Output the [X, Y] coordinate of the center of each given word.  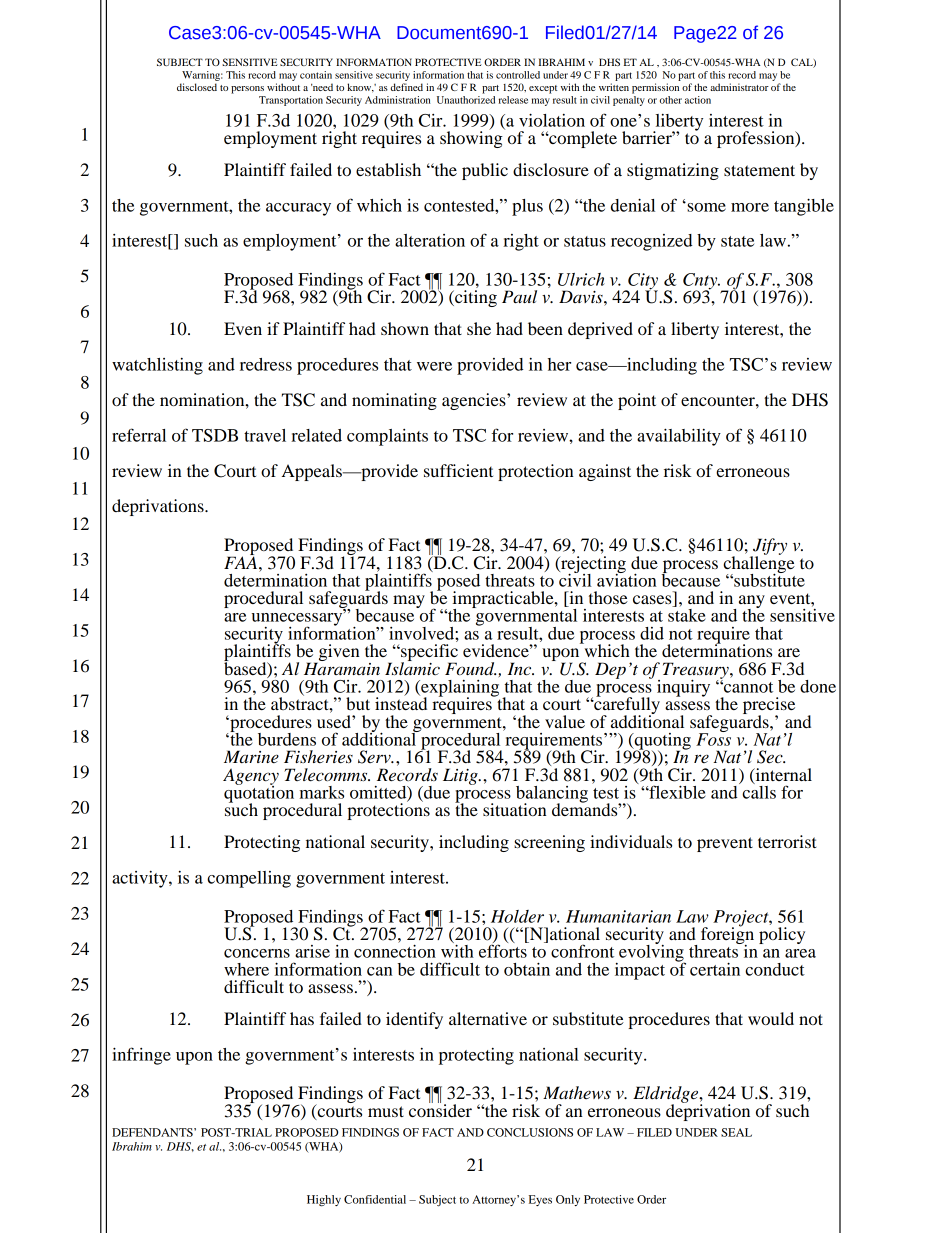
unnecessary [298, 620]
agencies [475, 401]
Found [470, 669]
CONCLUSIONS [530, 1132]
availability [679, 437]
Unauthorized [466, 100]
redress [266, 364]
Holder [517, 916]
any [752, 603]
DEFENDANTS [153, 1132]
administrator [740, 87]
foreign [727, 935]
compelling [249, 879]
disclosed [197, 87]
